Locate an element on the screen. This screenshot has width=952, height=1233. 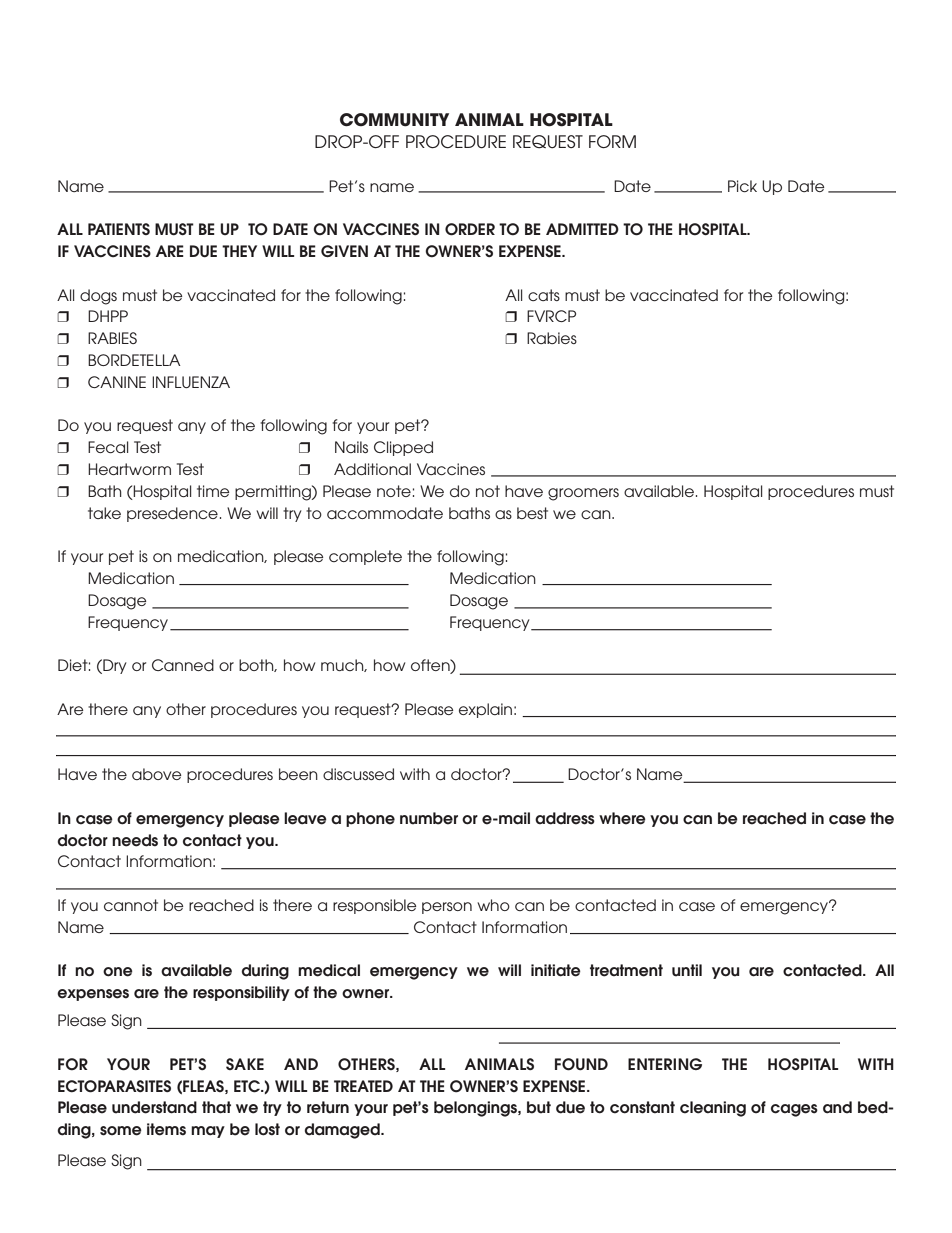
Pick is located at coordinates (742, 186).
